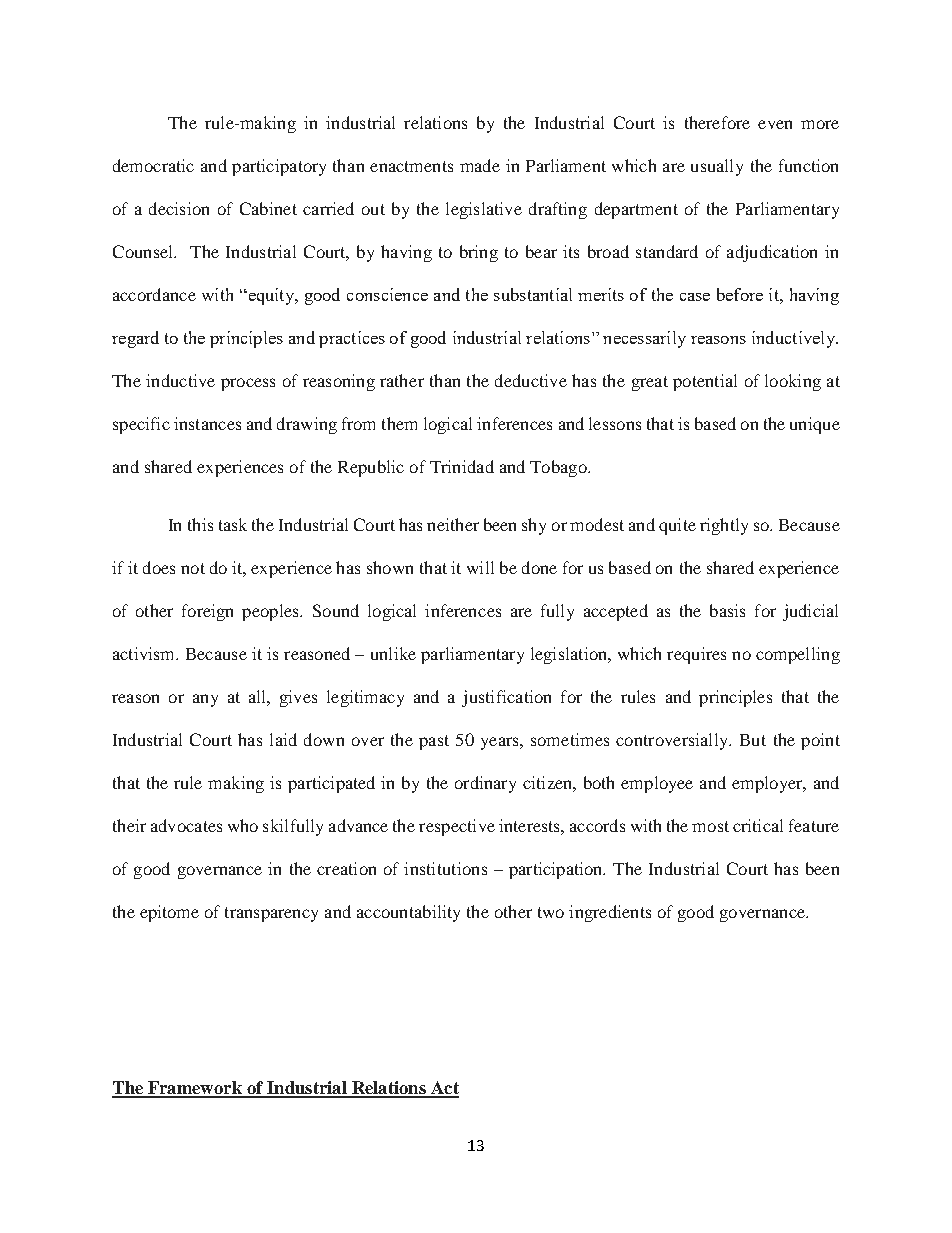 The width and height of the screenshot is (952, 1233). Describe the element at coordinates (717, 167) in the screenshot. I see `usually` at that location.
